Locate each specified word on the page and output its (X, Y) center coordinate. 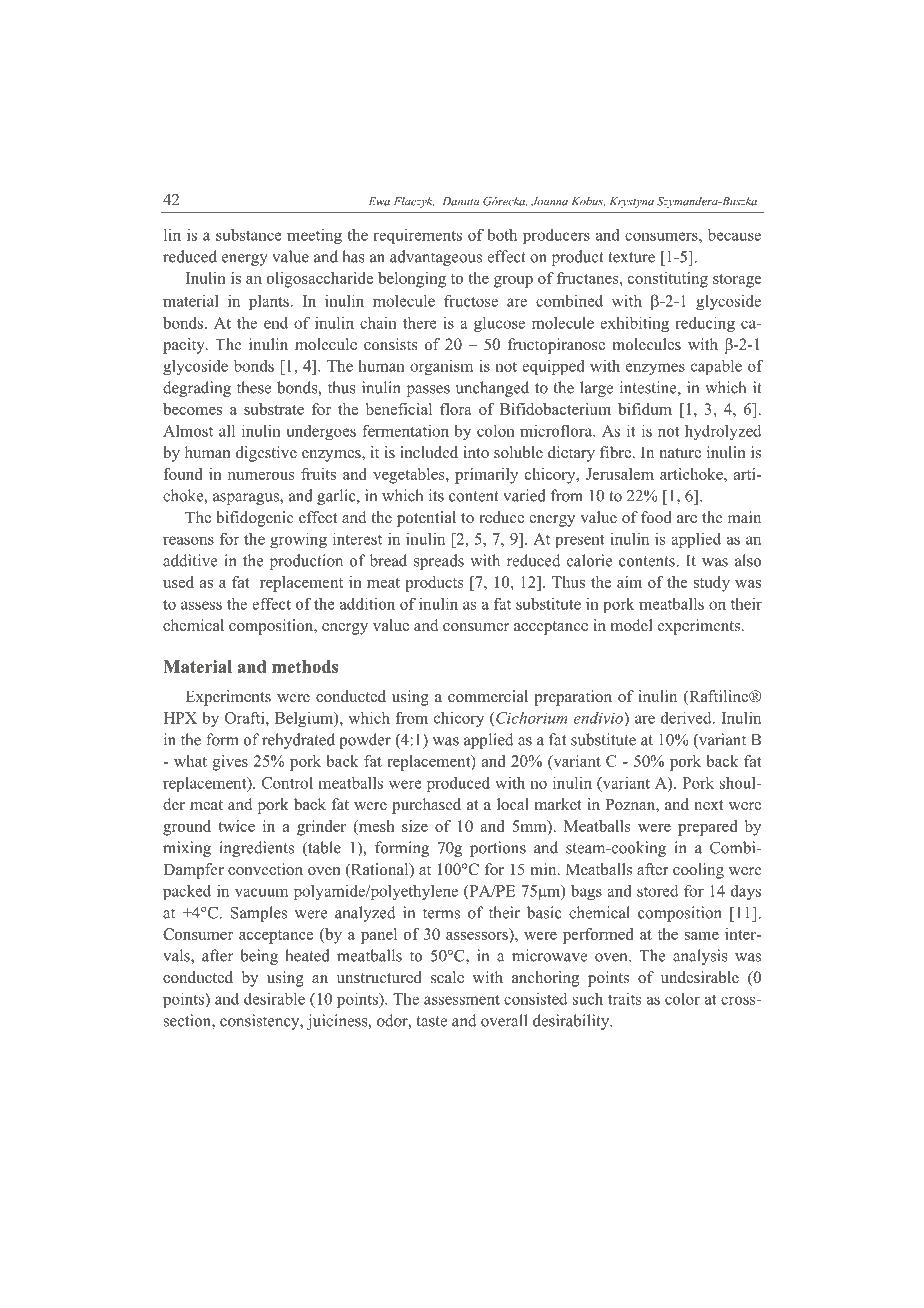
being (259, 957)
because (734, 235)
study (712, 584)
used (178, 582)
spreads (439, 562)
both (502, 235)
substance (249, 235)
